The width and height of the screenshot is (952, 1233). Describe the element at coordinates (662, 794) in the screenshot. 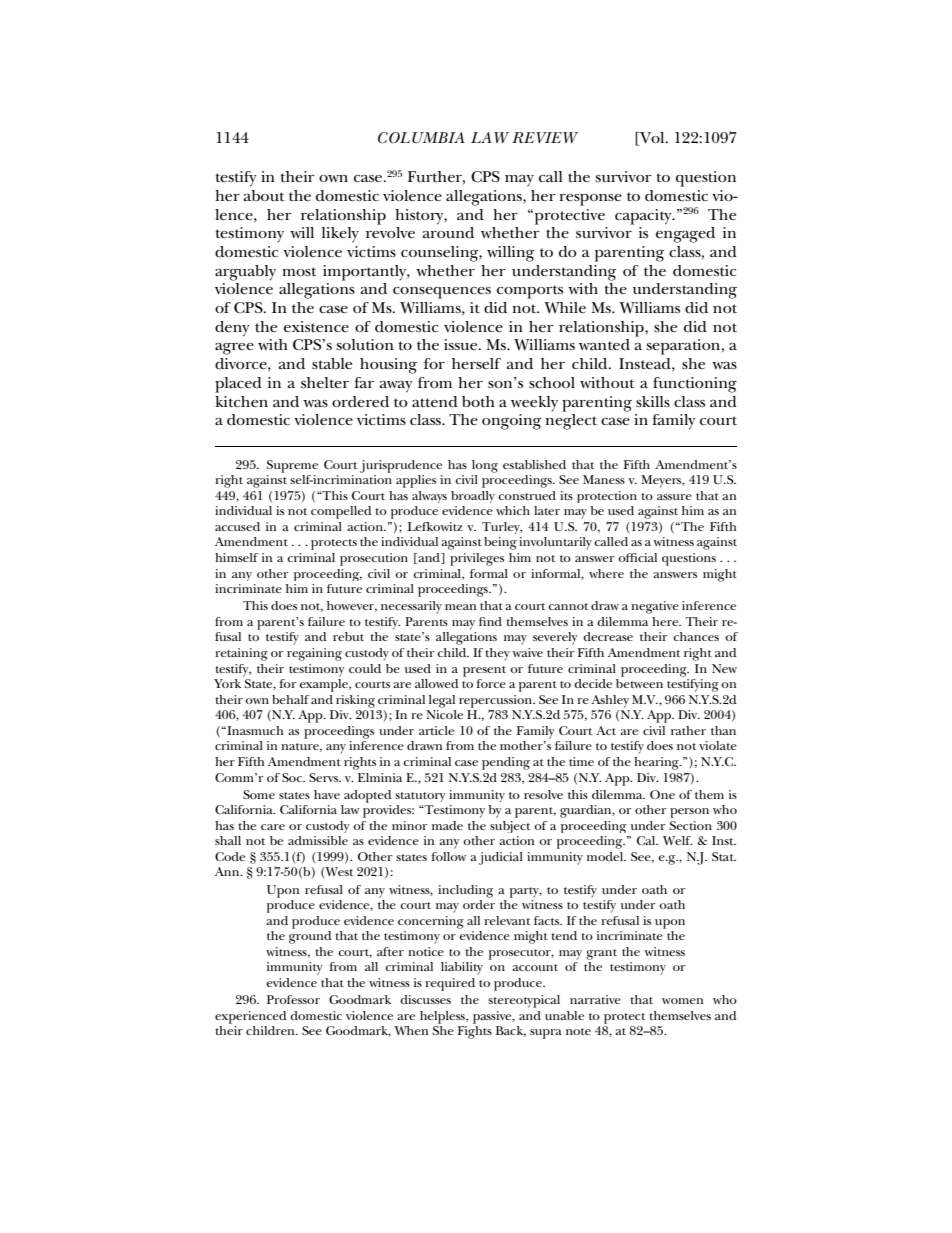

I see `One` at that location.
